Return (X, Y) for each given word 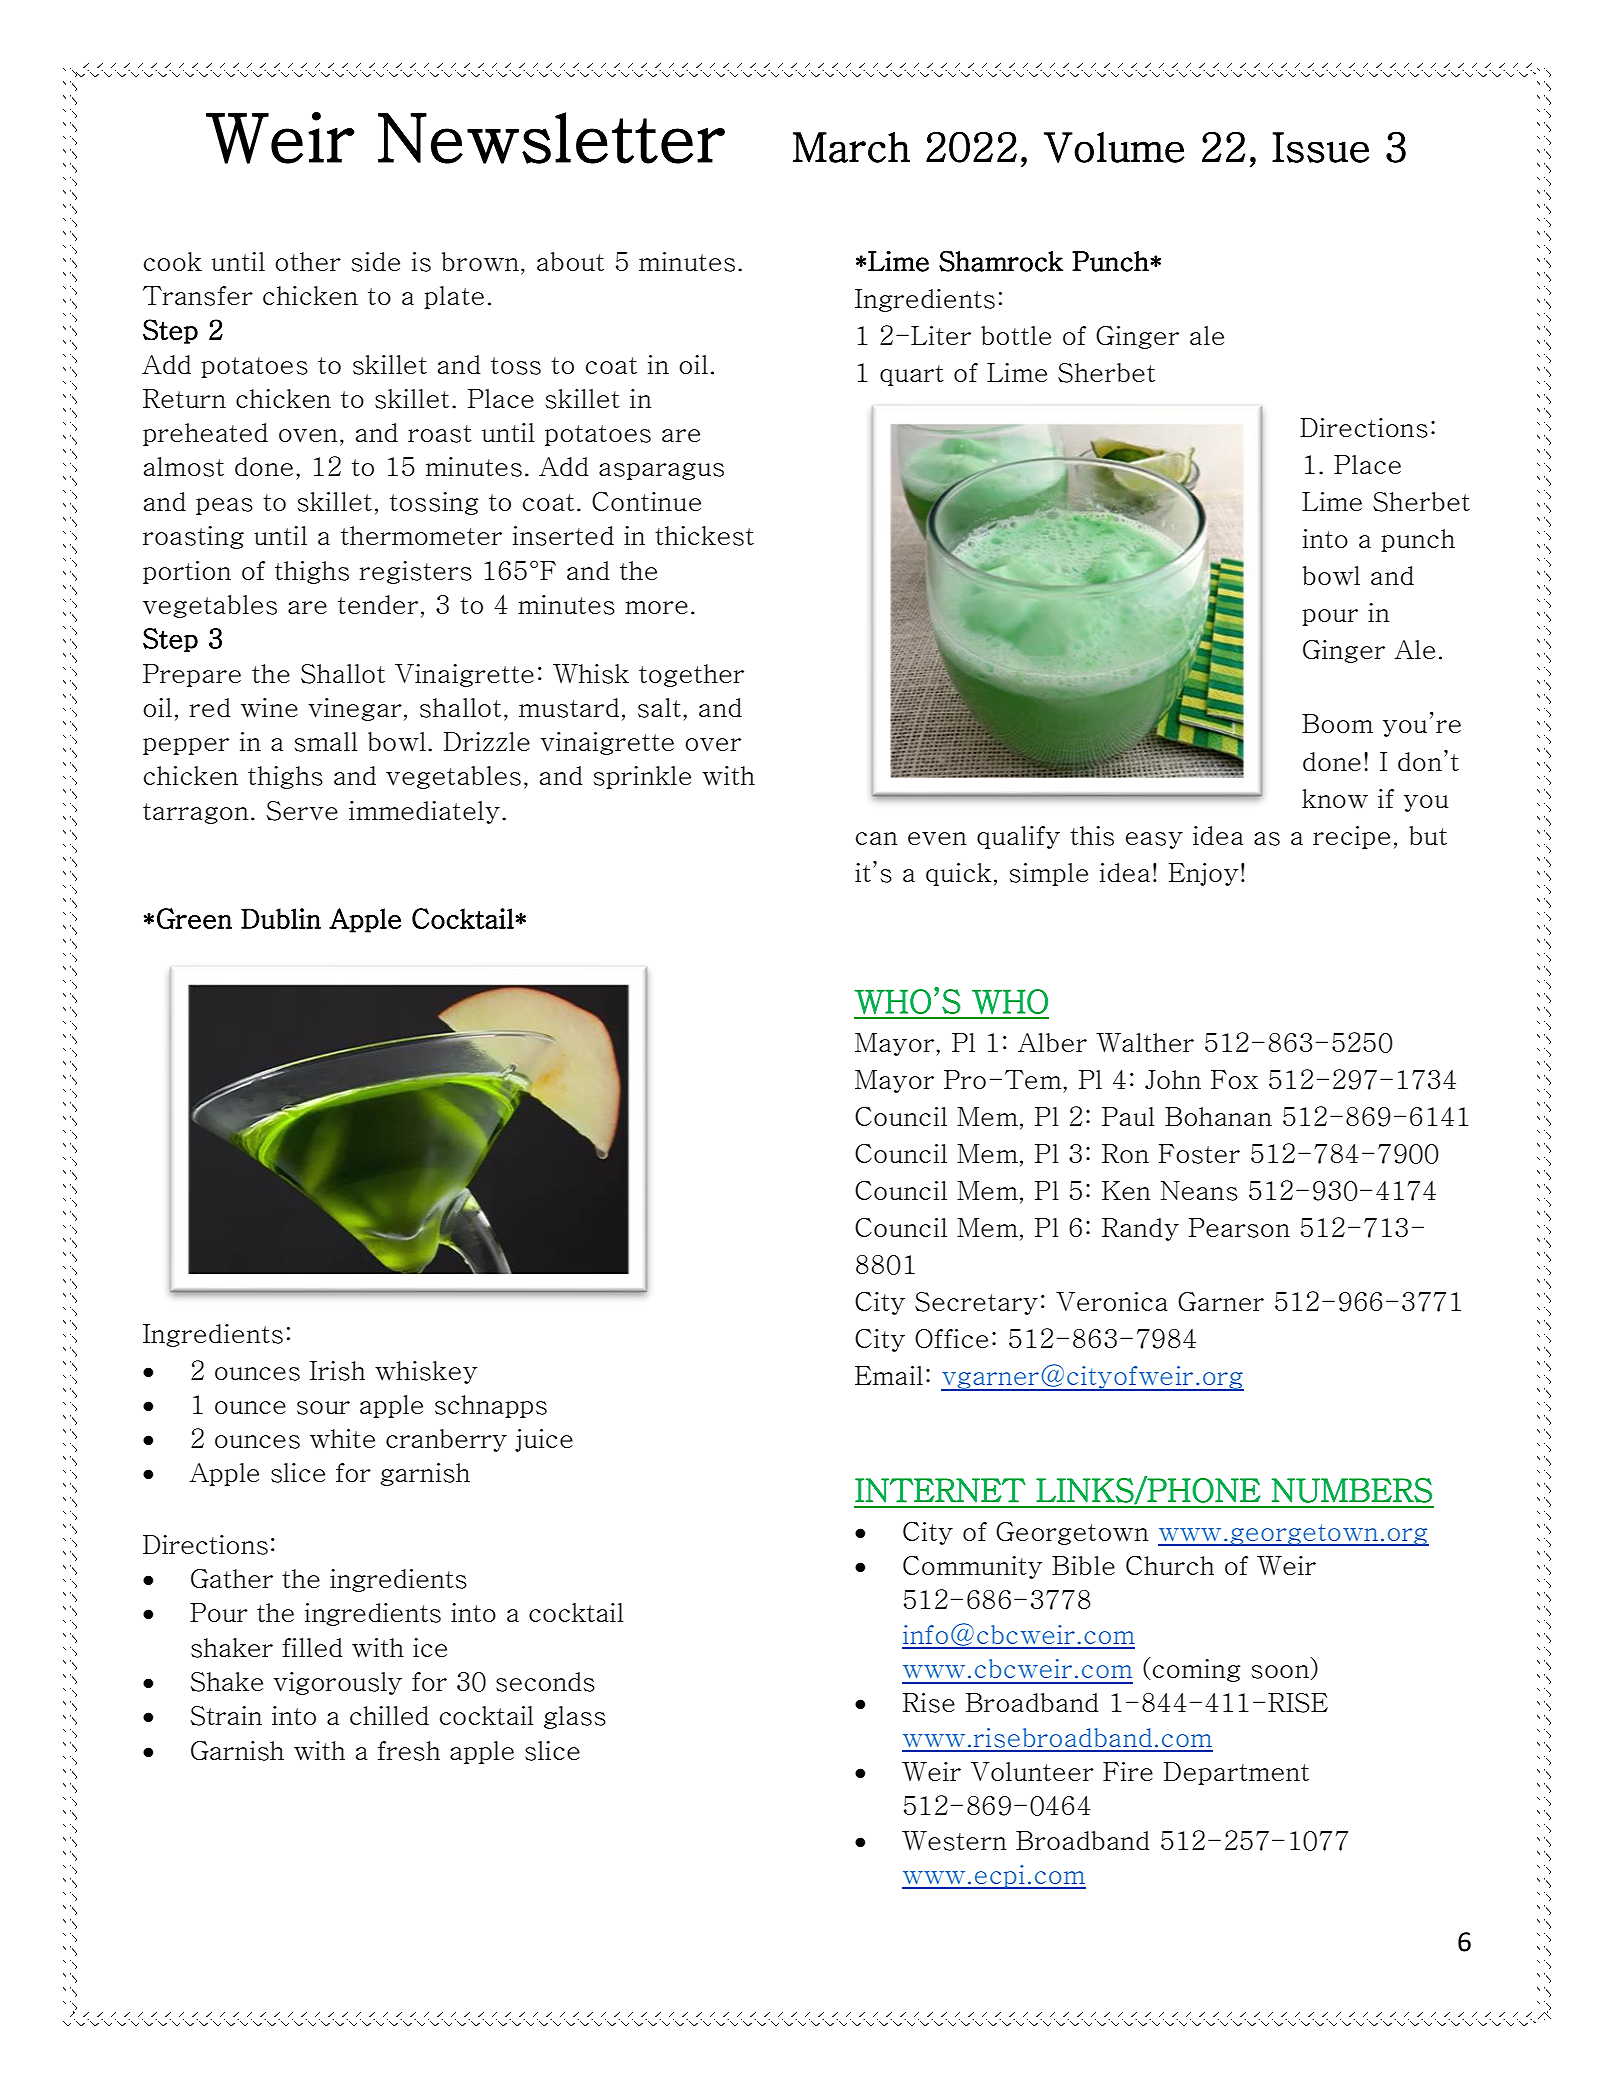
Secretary (976, 1303)
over (713, 745)
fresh (409, 1751)
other (308, 261)
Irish (337, 1371)
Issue (1320, 147)
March (851, 147)
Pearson (1239, 1228)
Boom (1337, 723)
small (326, 742)
